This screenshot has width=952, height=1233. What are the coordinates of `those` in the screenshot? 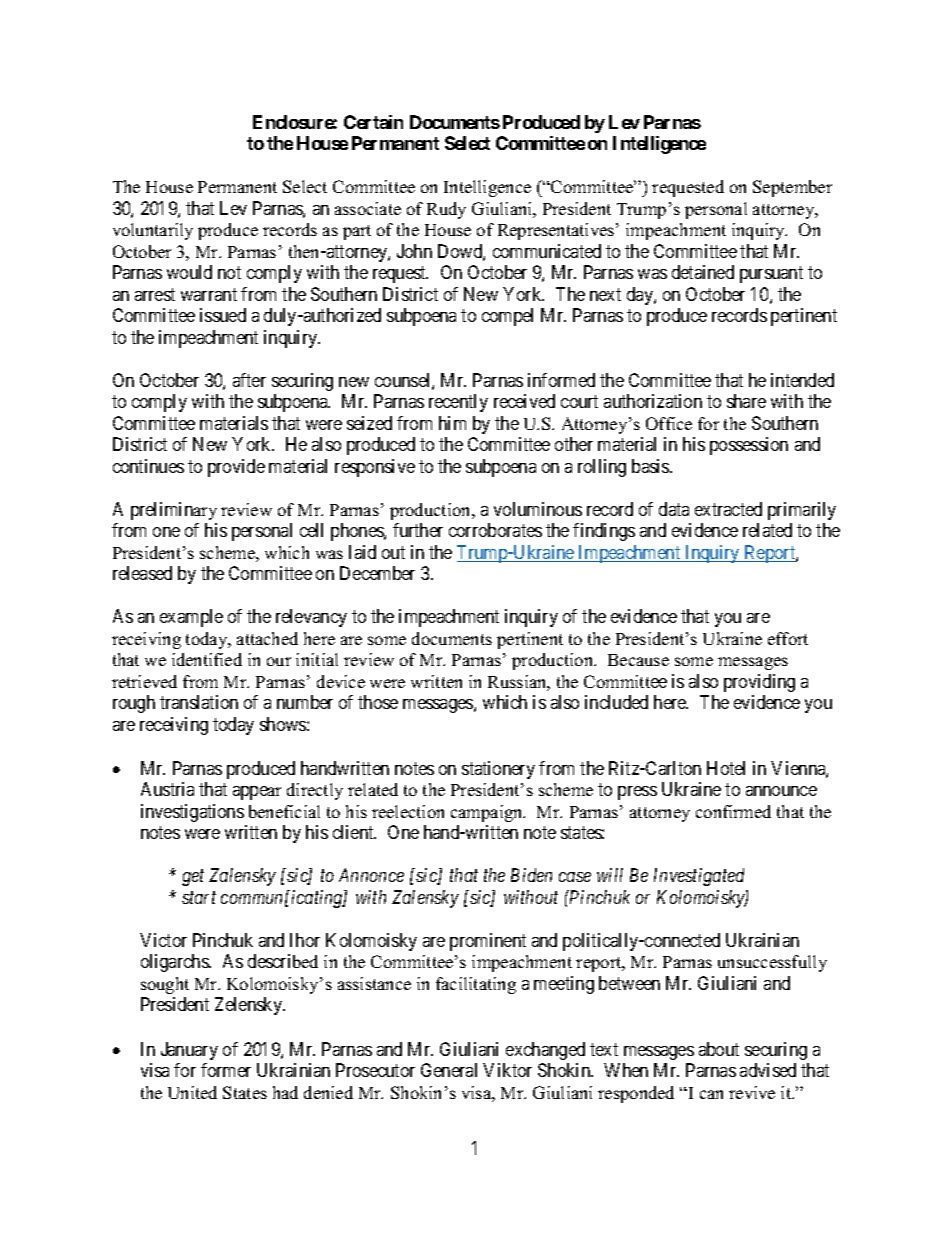 It's located at (378, 702).
